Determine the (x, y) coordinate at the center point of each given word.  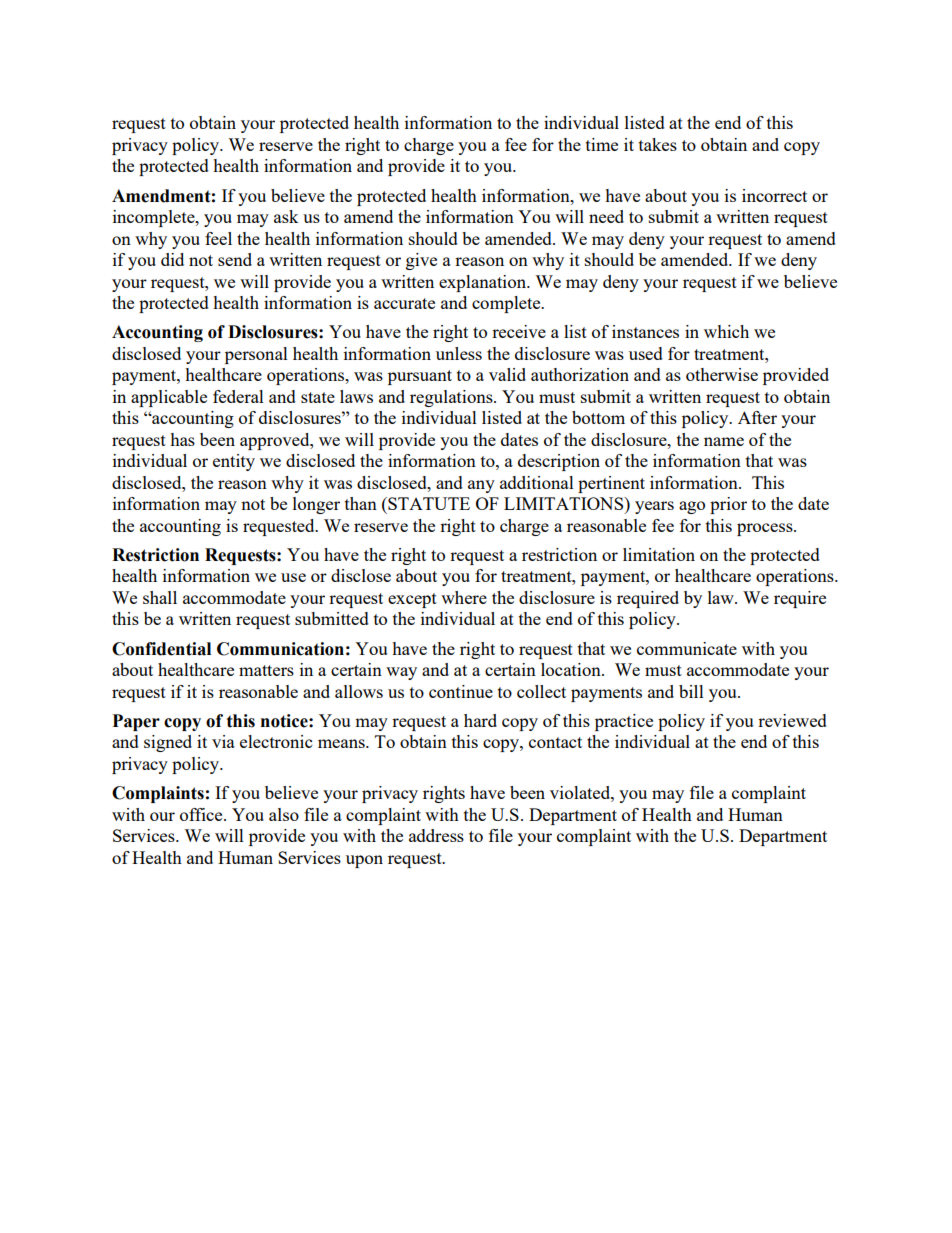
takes (658, 144)
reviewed (792, 720)
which (726, 331)
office (202, 814)
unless (459, 353)
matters (266, 670)
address (436, 835)
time (602, 144)
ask (286, 216)
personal (256, 355)
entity (234, 462)
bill (691, 691)
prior (728, 505)
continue (461, 691)
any (481, 486)
